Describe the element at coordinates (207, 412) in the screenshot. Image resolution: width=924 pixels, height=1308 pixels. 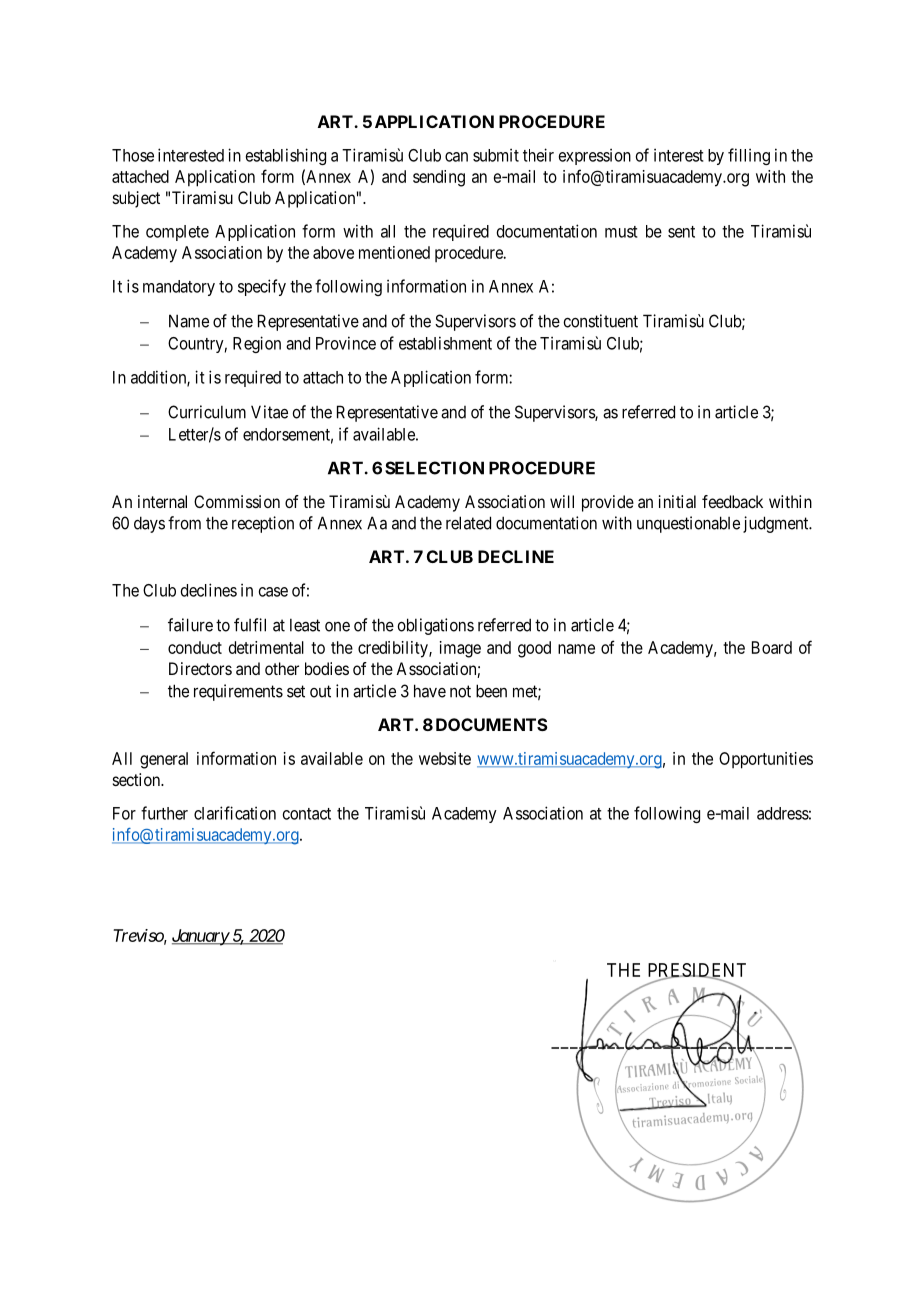
I see `Curriculum` at that location.
